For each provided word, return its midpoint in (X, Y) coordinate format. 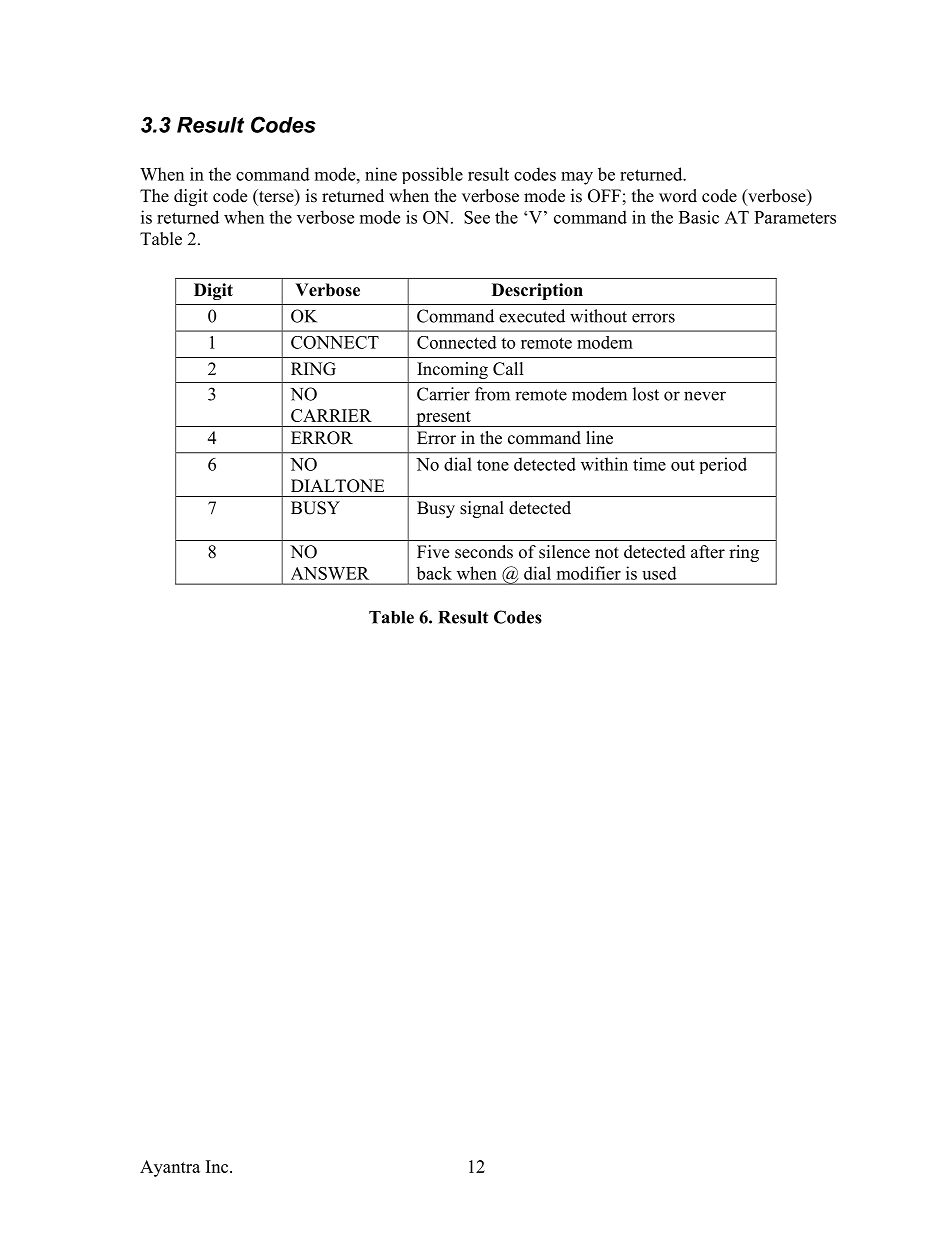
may (577, 178)
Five (433, 552)
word (678, 196)
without (598, 316)
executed (532, 316)
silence (564, 552)
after (708, 552)
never (705, 396)
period (723, 465)
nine (381, 174)
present (443, 419)
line (599, 438)
